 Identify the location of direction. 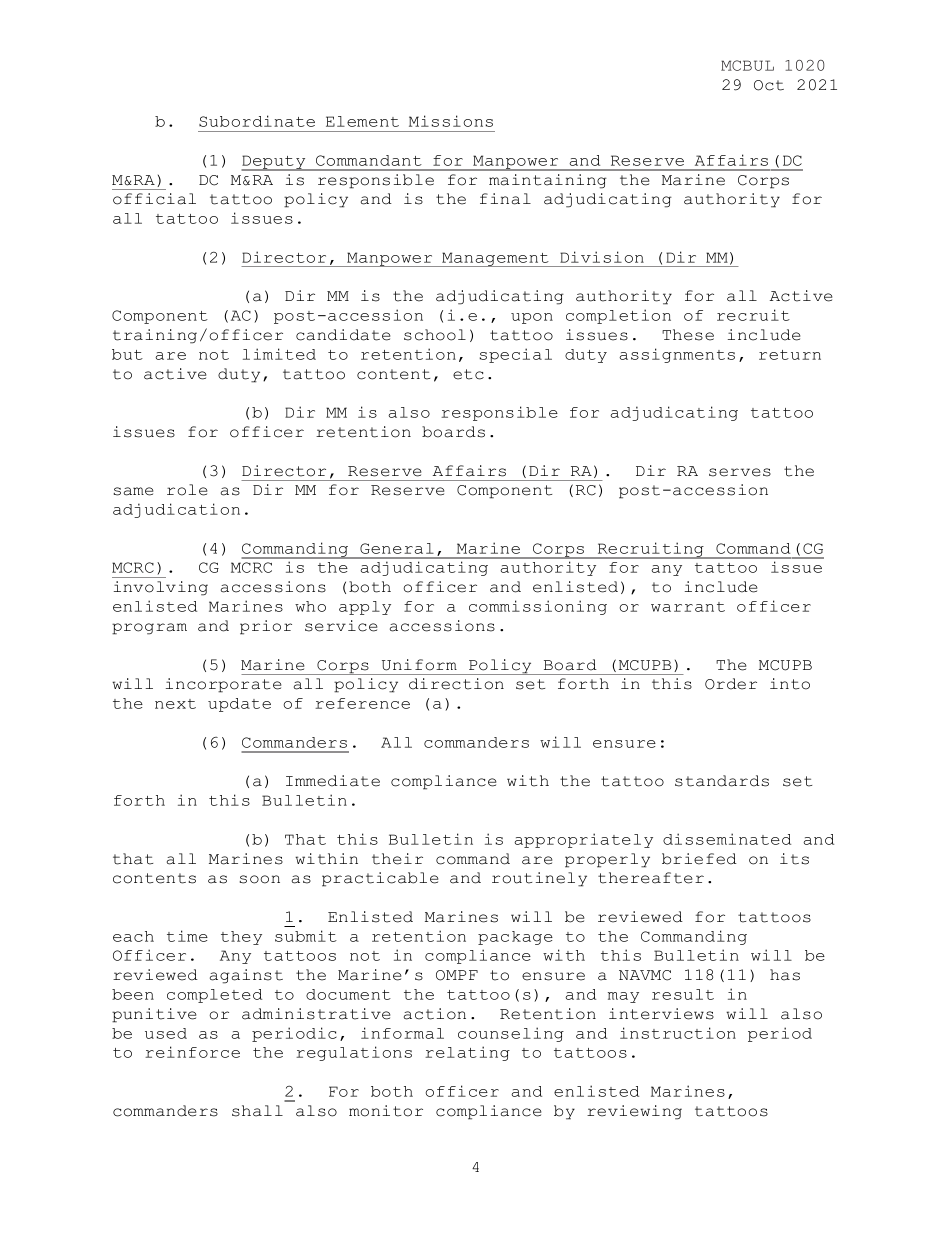
(456, 684).
